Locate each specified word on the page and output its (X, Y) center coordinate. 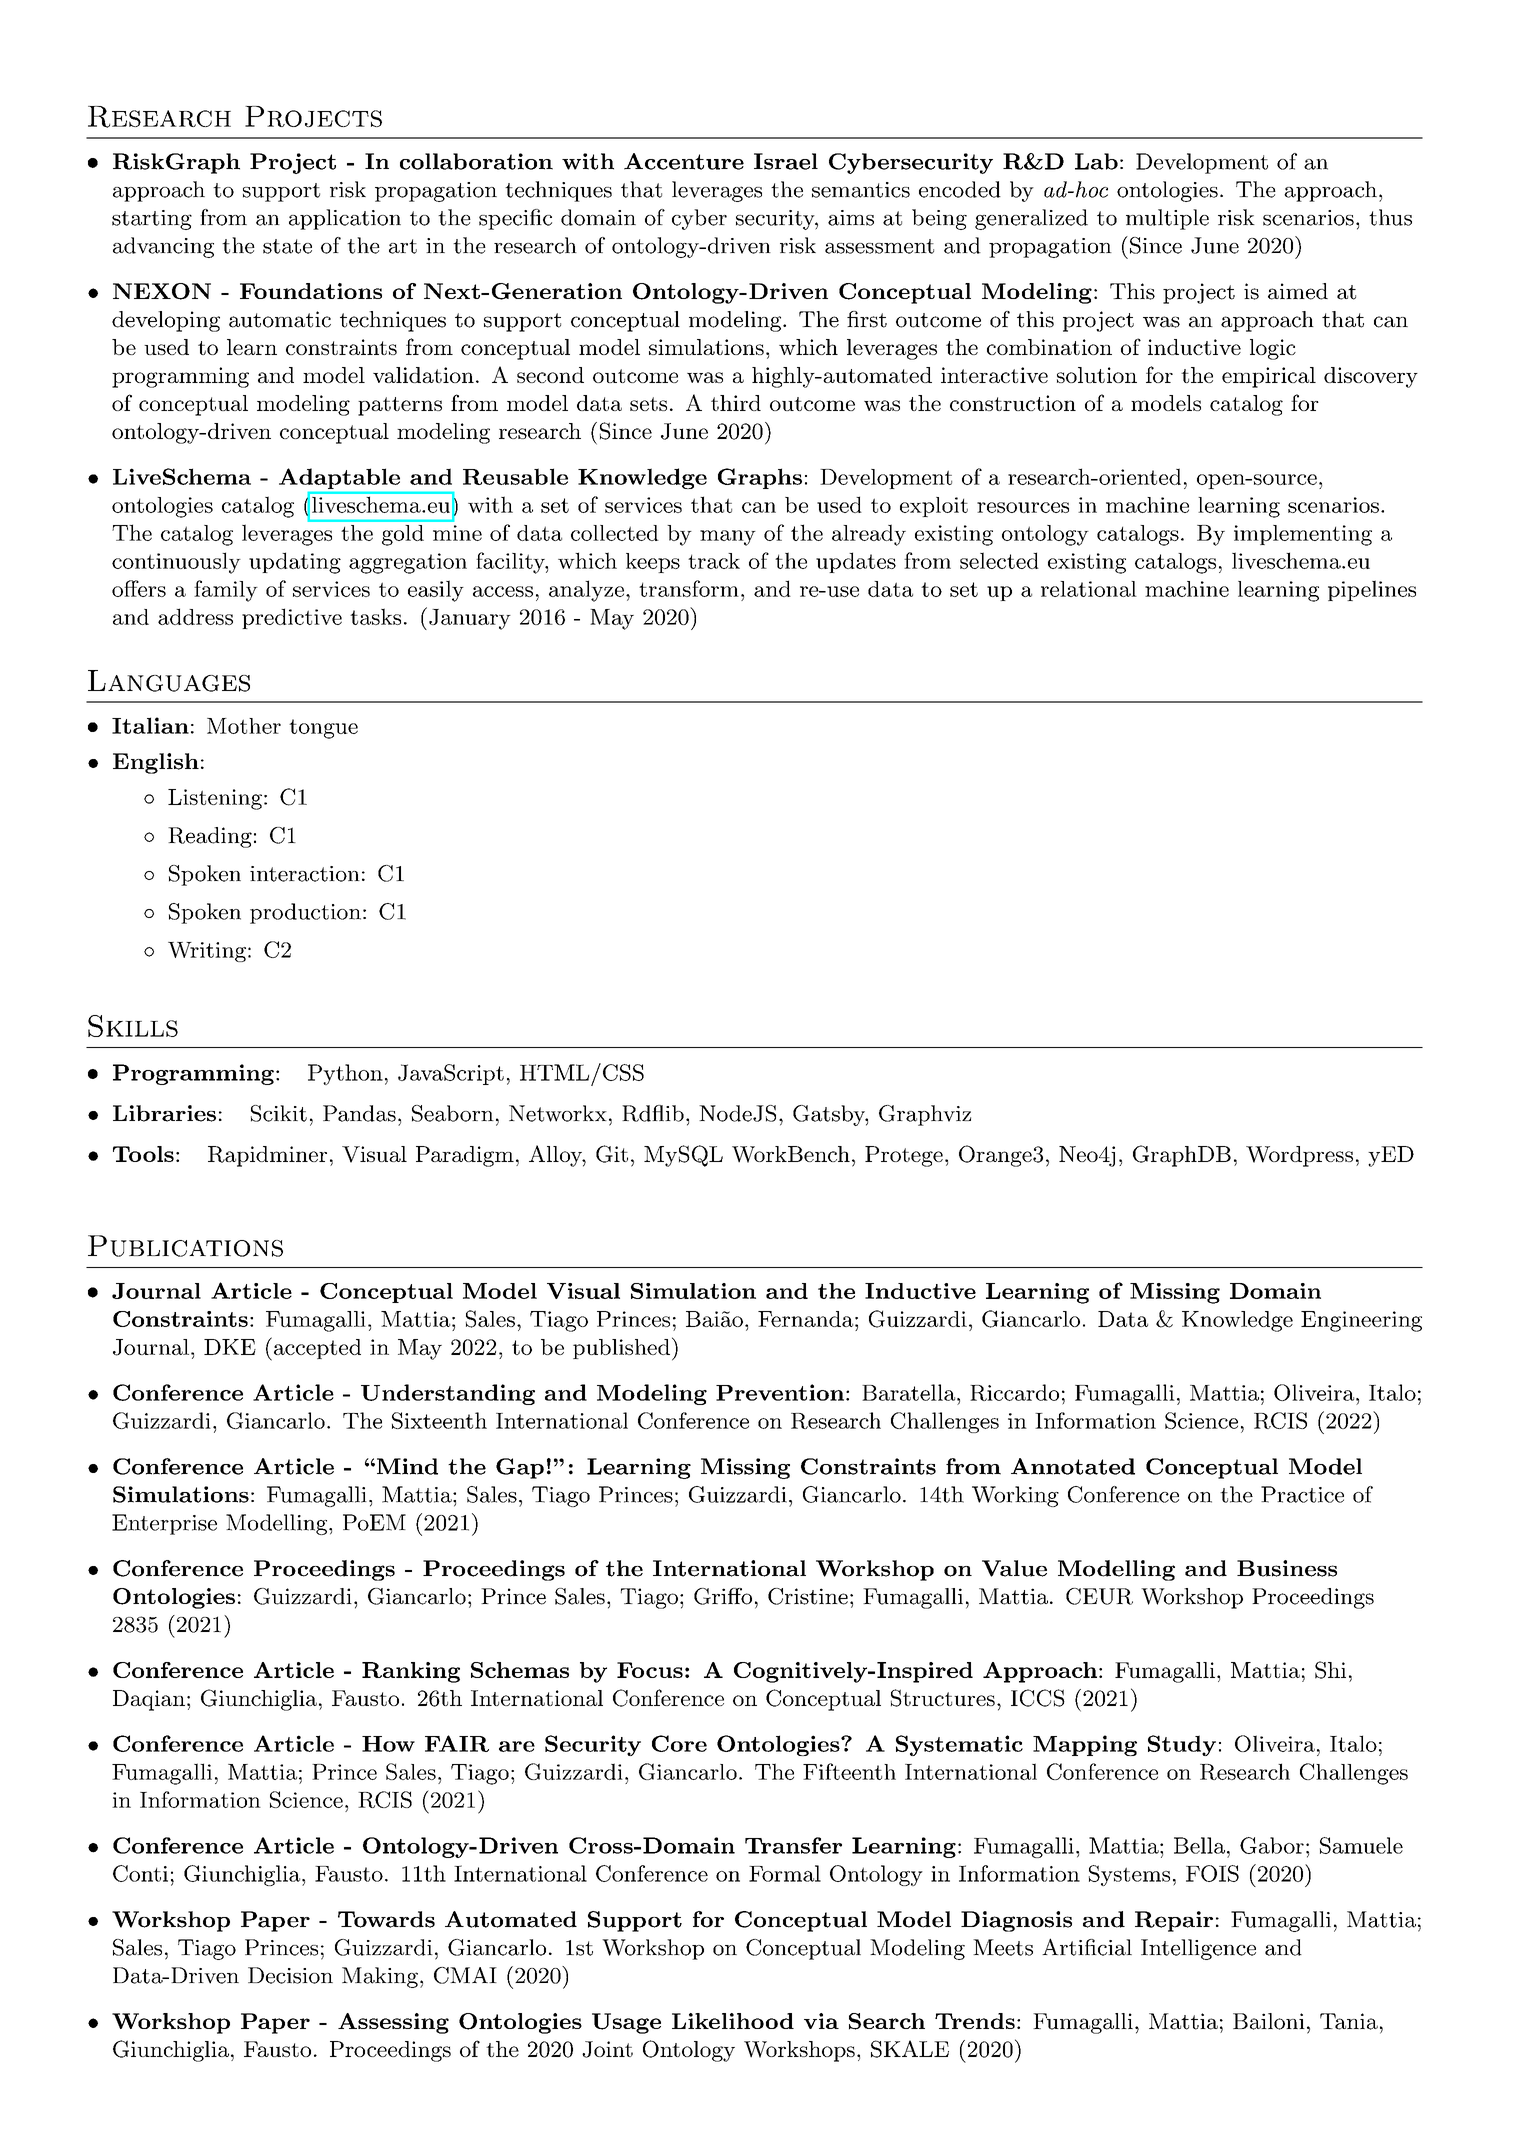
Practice (1302, 1494)
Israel (786, 161)
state (287, 246)
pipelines (1372, 590)
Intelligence (1198, 1949)
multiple (1167, 219)
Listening (215, 799)
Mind (406, 1466)
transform (689, 588)
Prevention (780, 1392)
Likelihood (733, 2021)
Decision (290, 1975)
